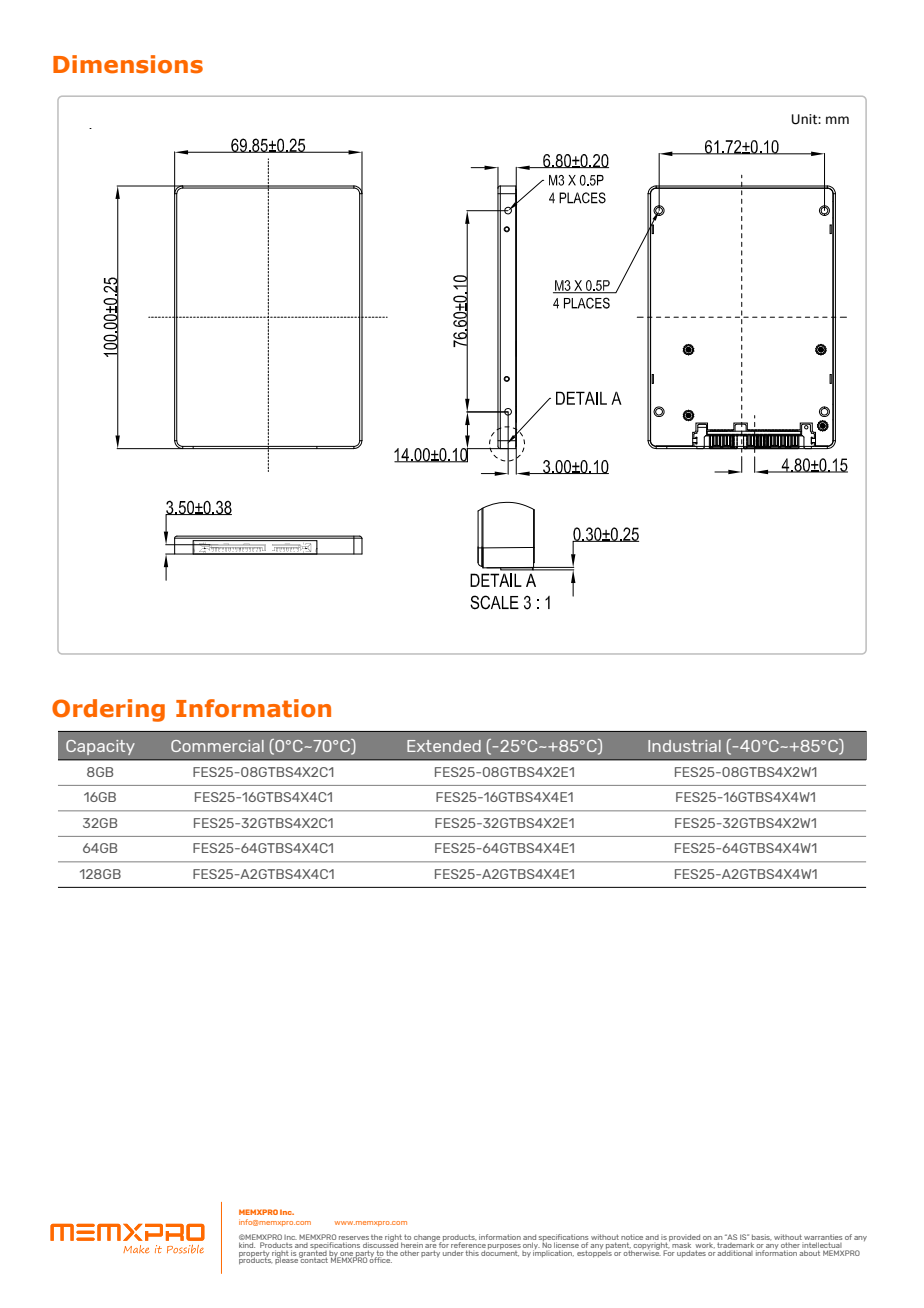 The height and width of the screenshot is (1308, 924). What do you see at coordinates (684, 746) in the screenshot?
I see `Industrial` at bounding box center [684, 746].
